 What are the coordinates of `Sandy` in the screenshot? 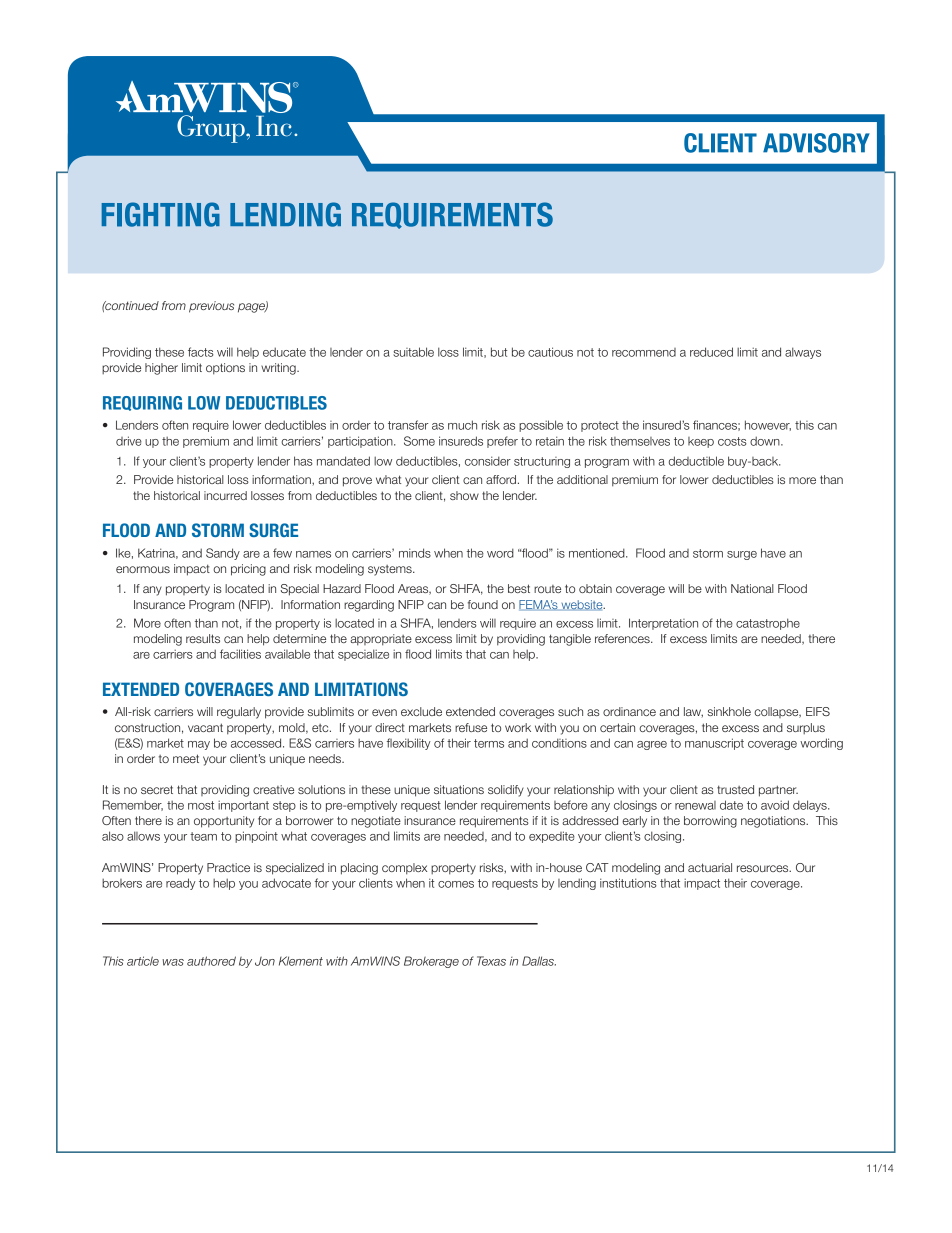 It's located at (223, 554).
